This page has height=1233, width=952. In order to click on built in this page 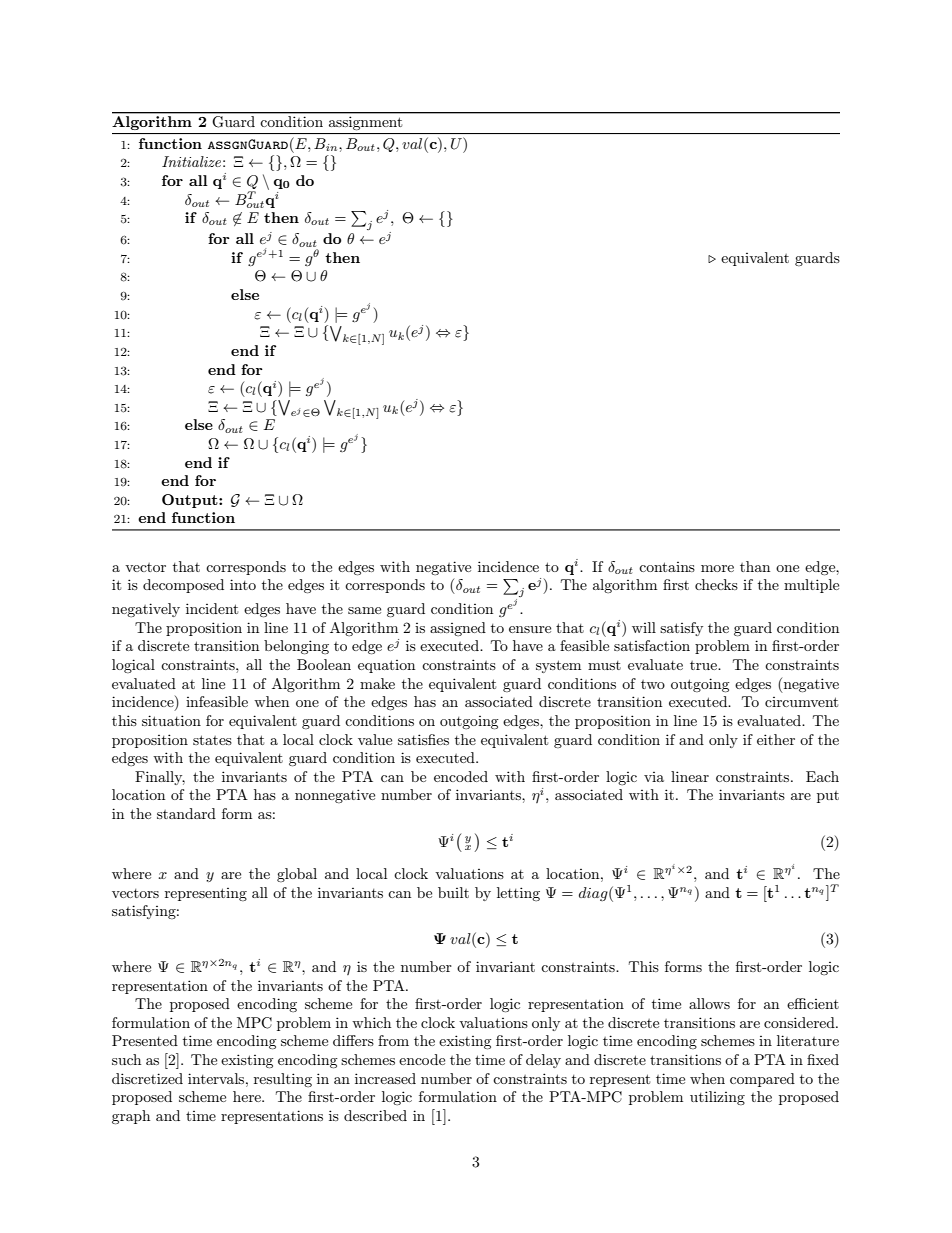, I will do `click(453, 892)`.
